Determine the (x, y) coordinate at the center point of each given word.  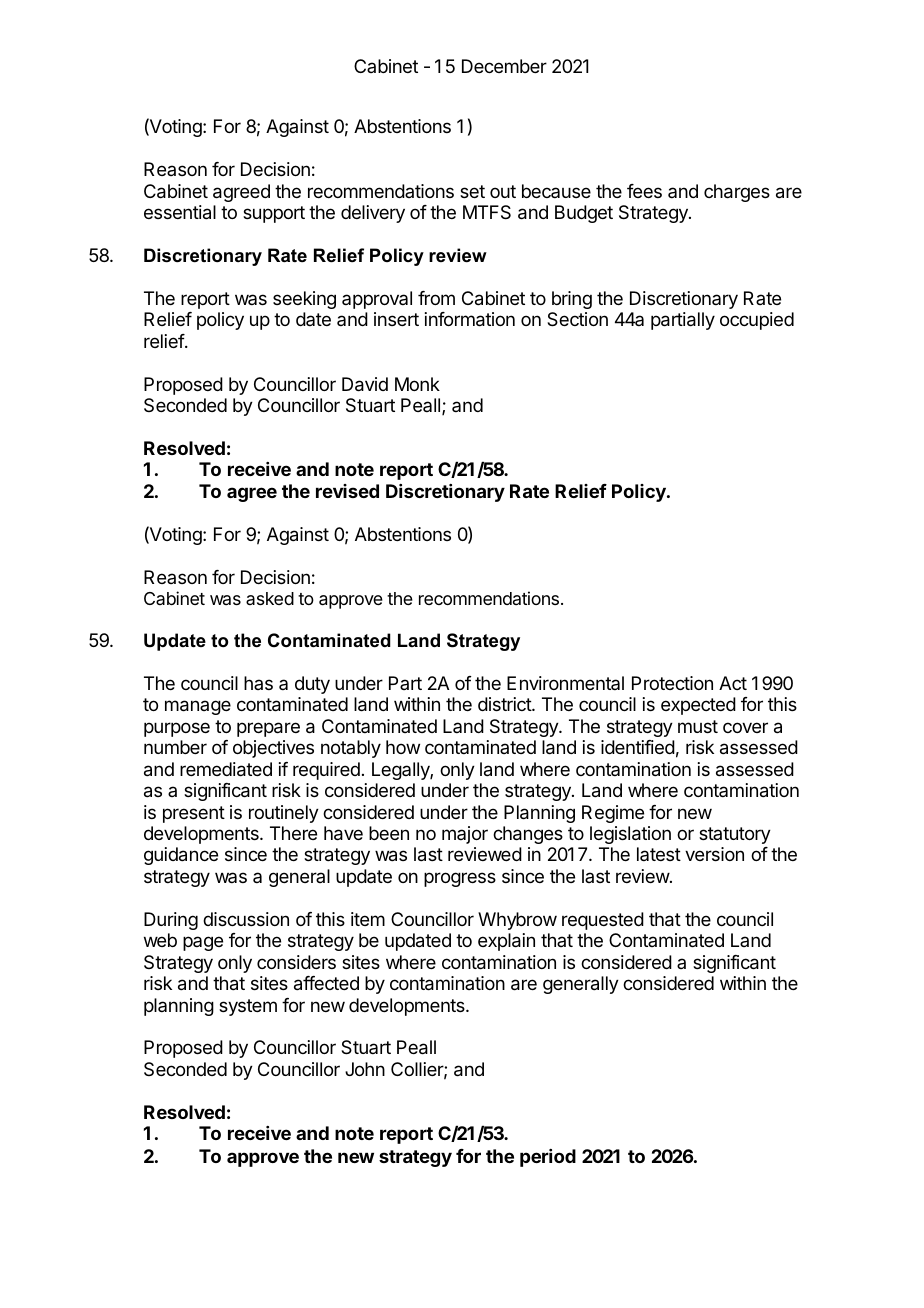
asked (270, 598)
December (504, 66)
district (505, 704)
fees (644, 191)
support (274, 214)
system (248, 1007)
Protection (672, 683)
